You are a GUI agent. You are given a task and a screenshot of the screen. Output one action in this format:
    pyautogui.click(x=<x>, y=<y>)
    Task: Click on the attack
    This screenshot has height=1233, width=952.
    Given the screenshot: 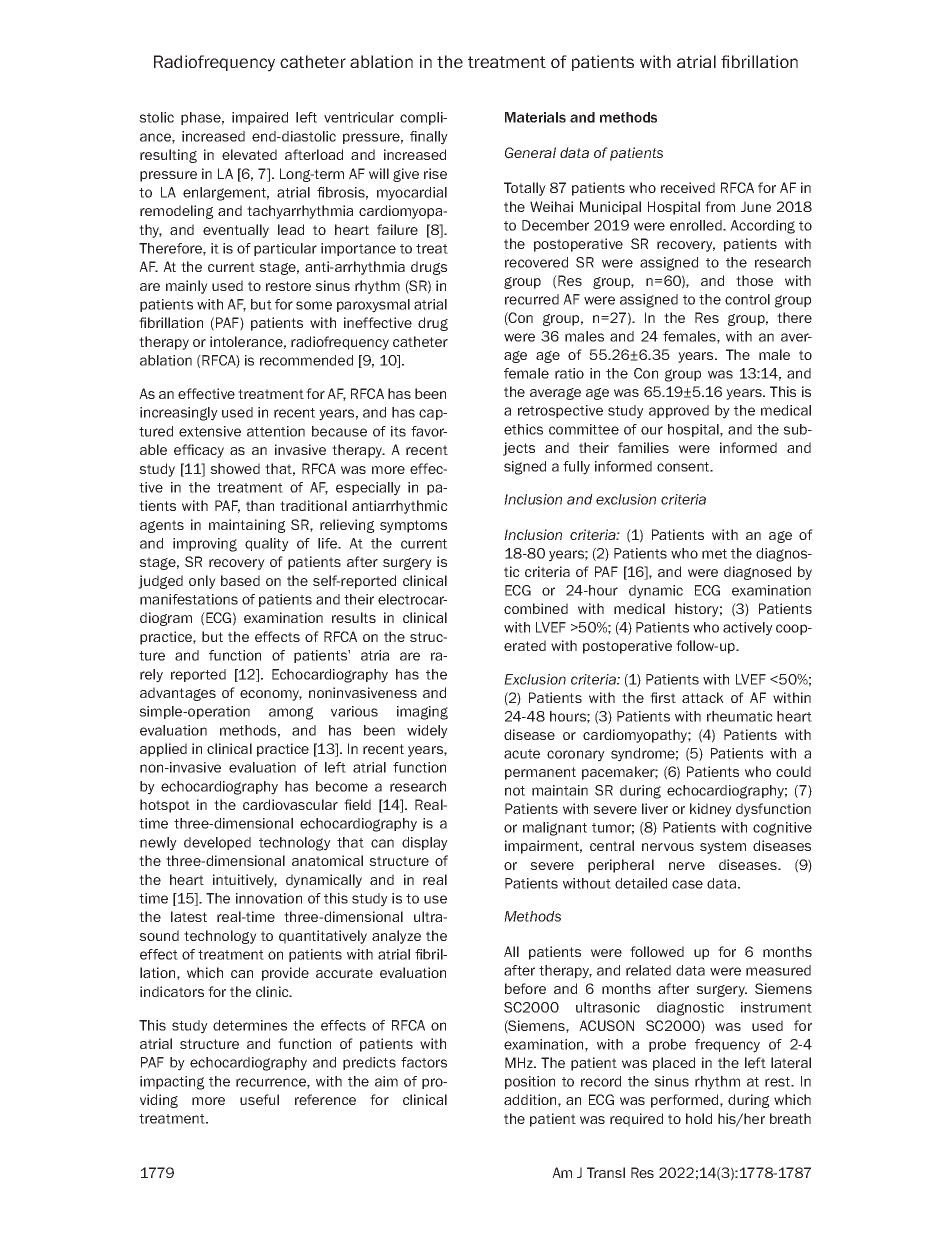 What is the action you would take?
    pyautogui.click(x=703, y=697)
